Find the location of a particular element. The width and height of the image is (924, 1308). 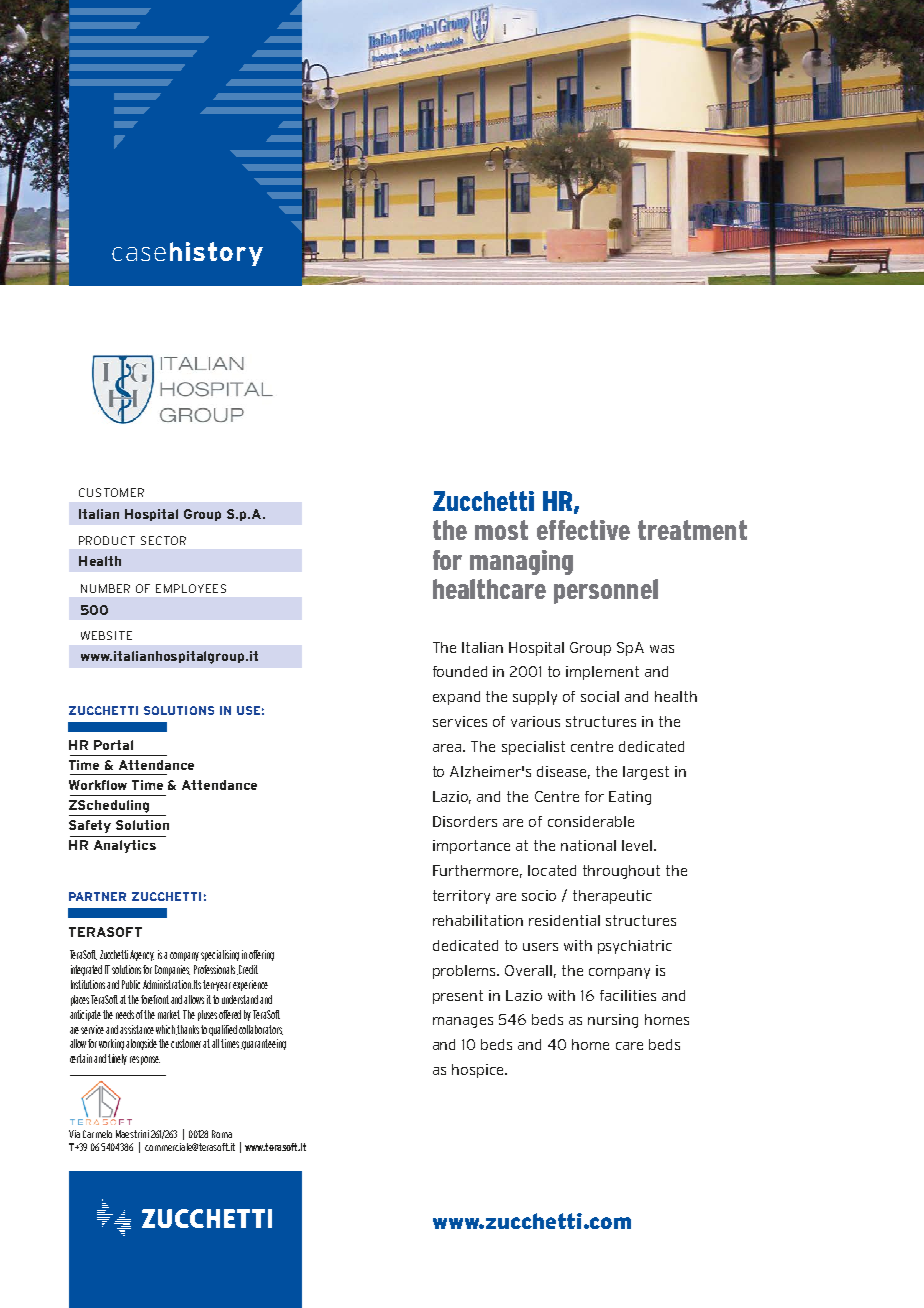

Analytics is located at coordinates (125, 846).
